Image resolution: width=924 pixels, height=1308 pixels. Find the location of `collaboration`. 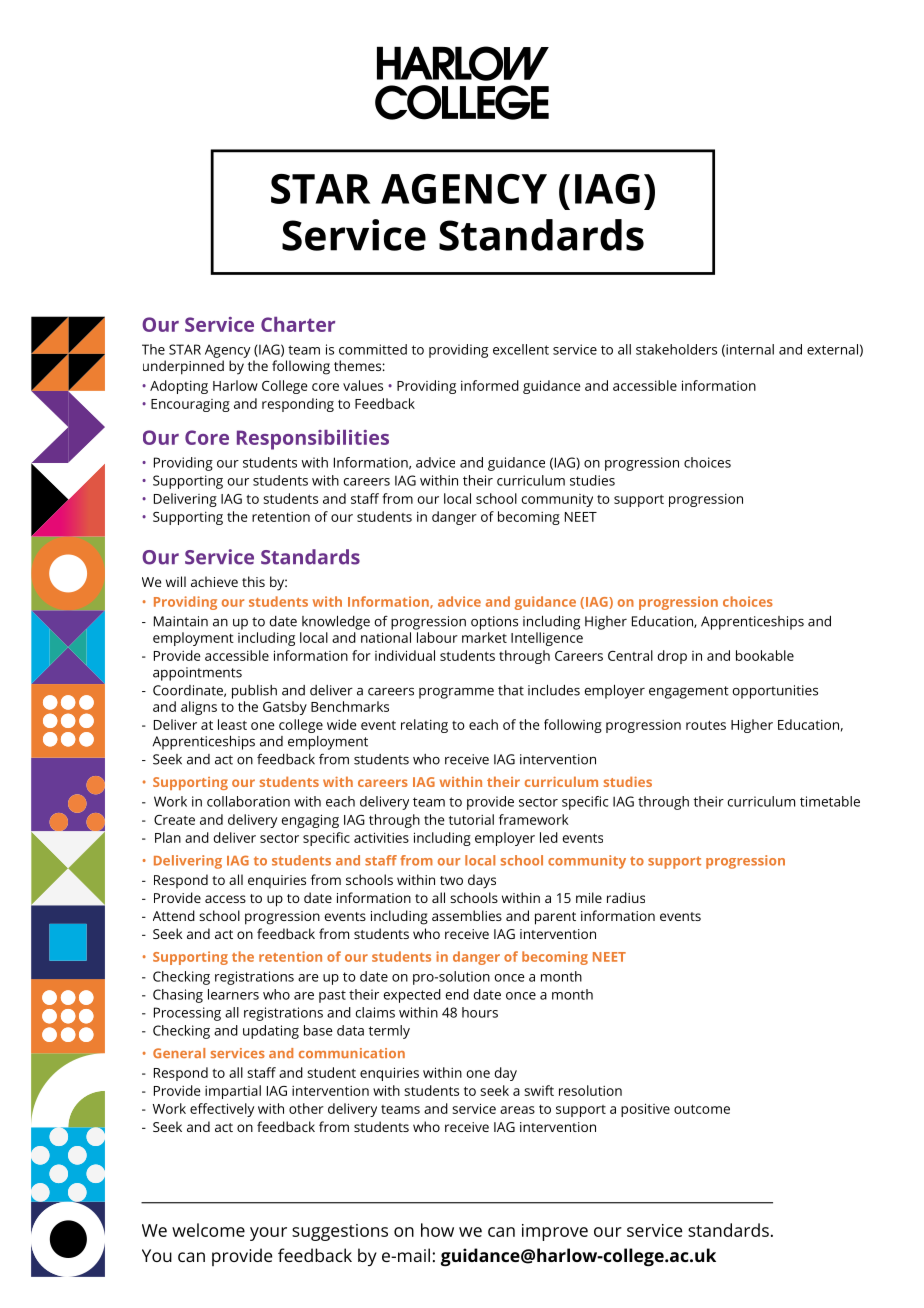

collaboration is located at coordinates (248, 801).
